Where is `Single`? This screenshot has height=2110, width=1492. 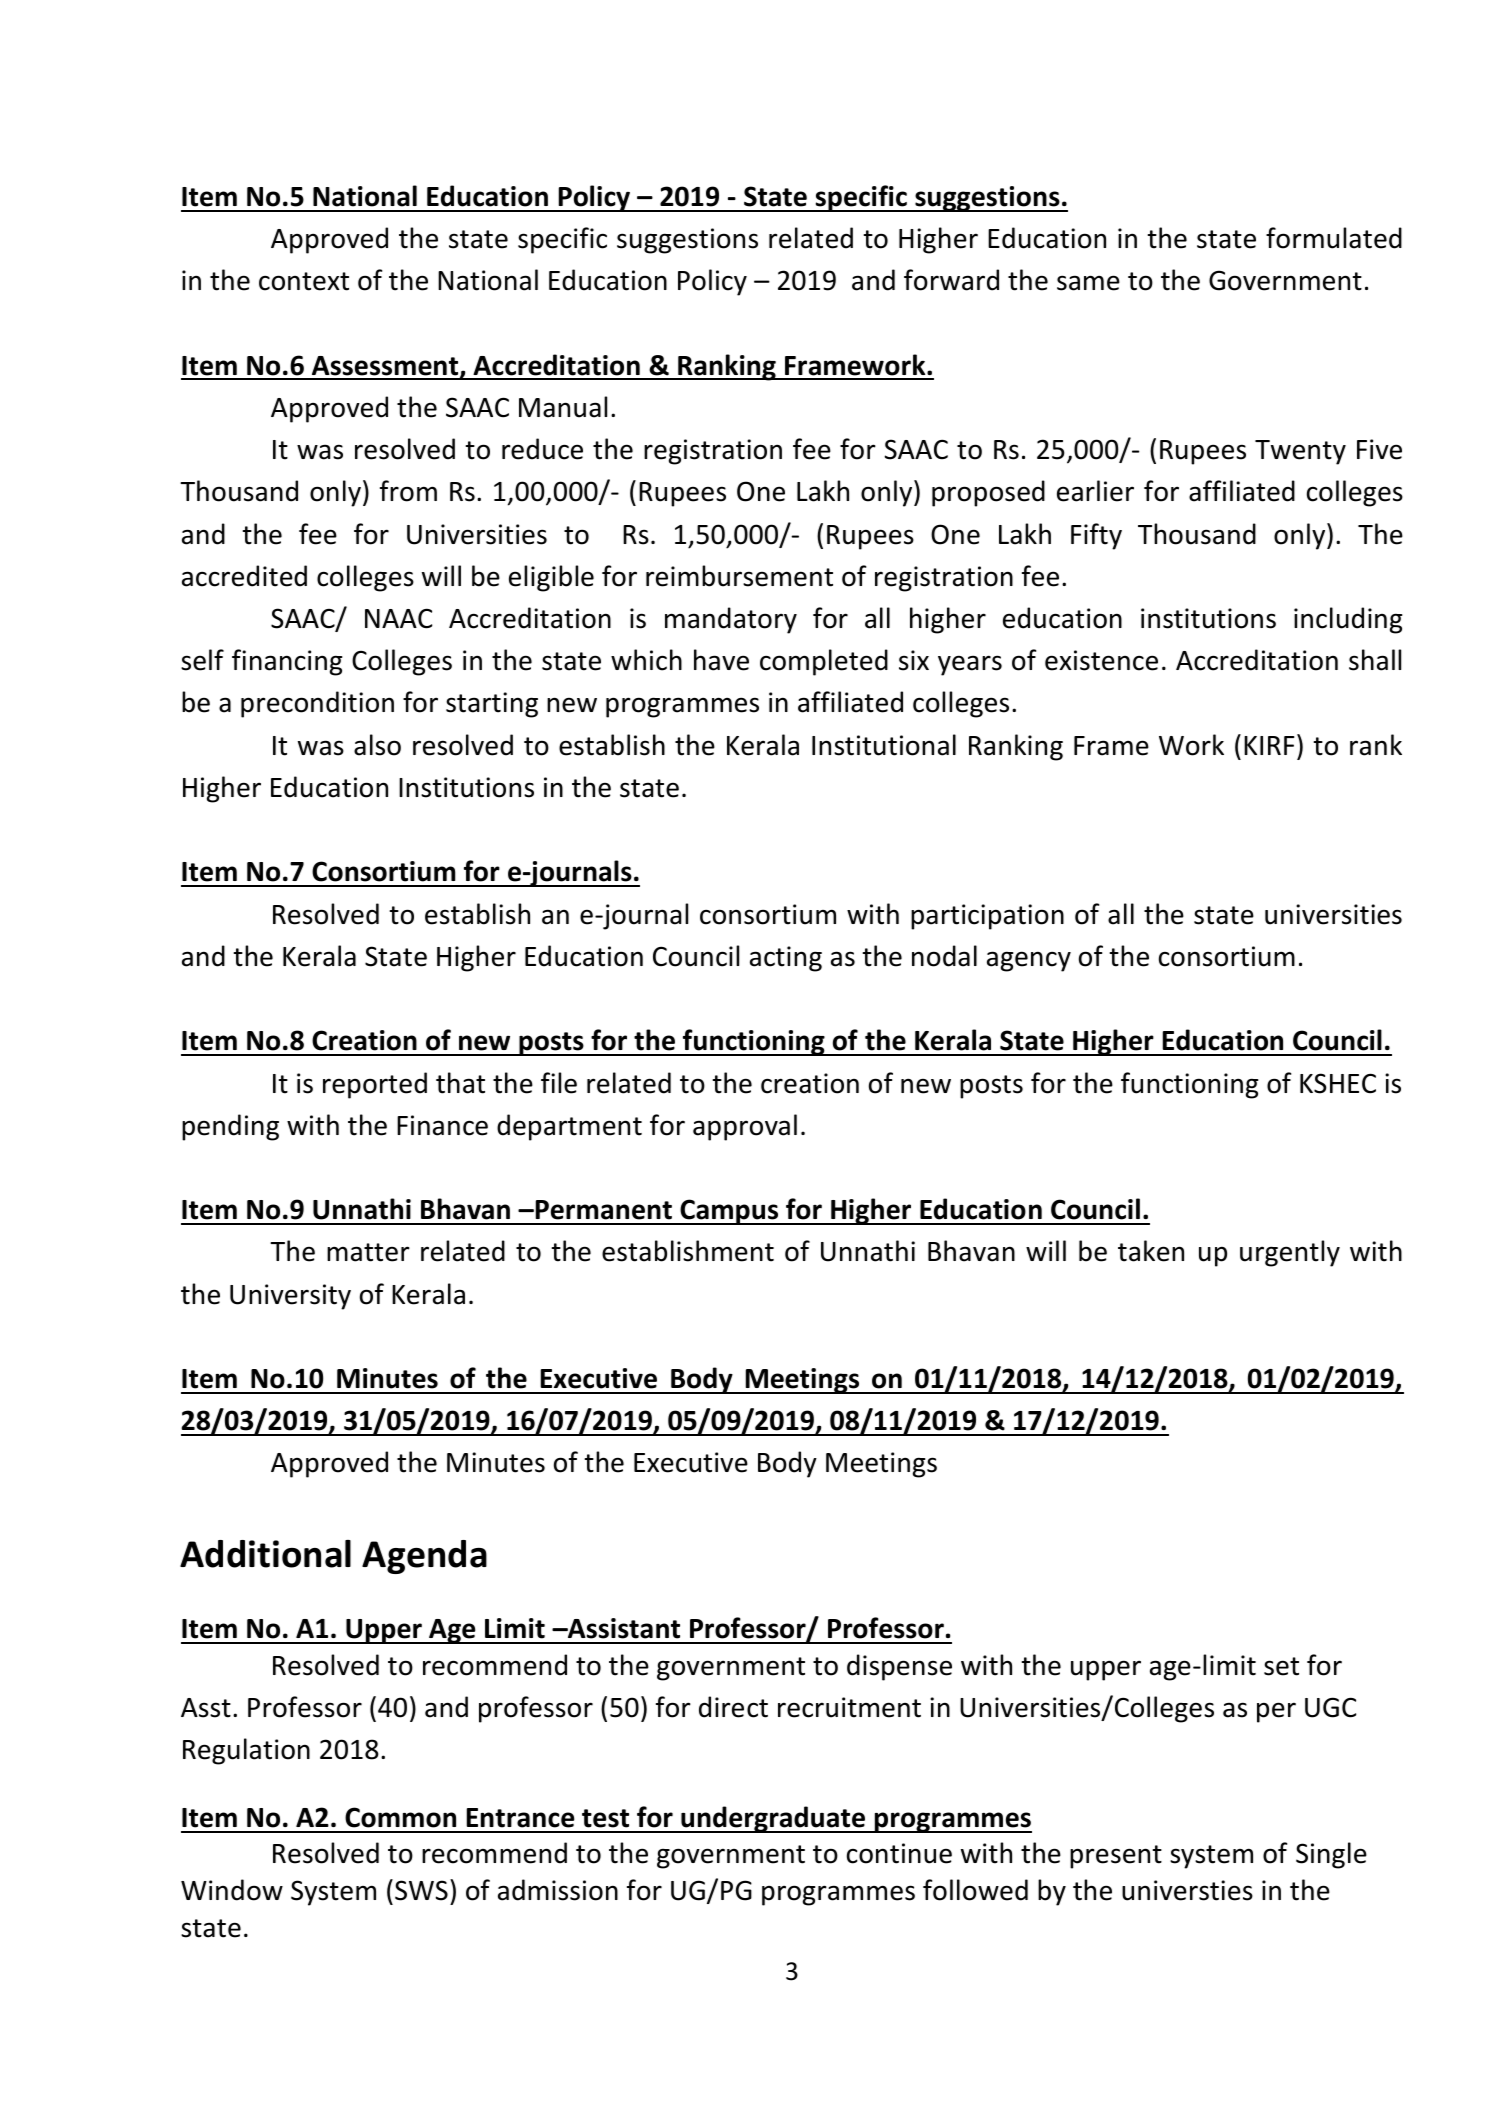
Single is located at coordinates (1331, 1855).
